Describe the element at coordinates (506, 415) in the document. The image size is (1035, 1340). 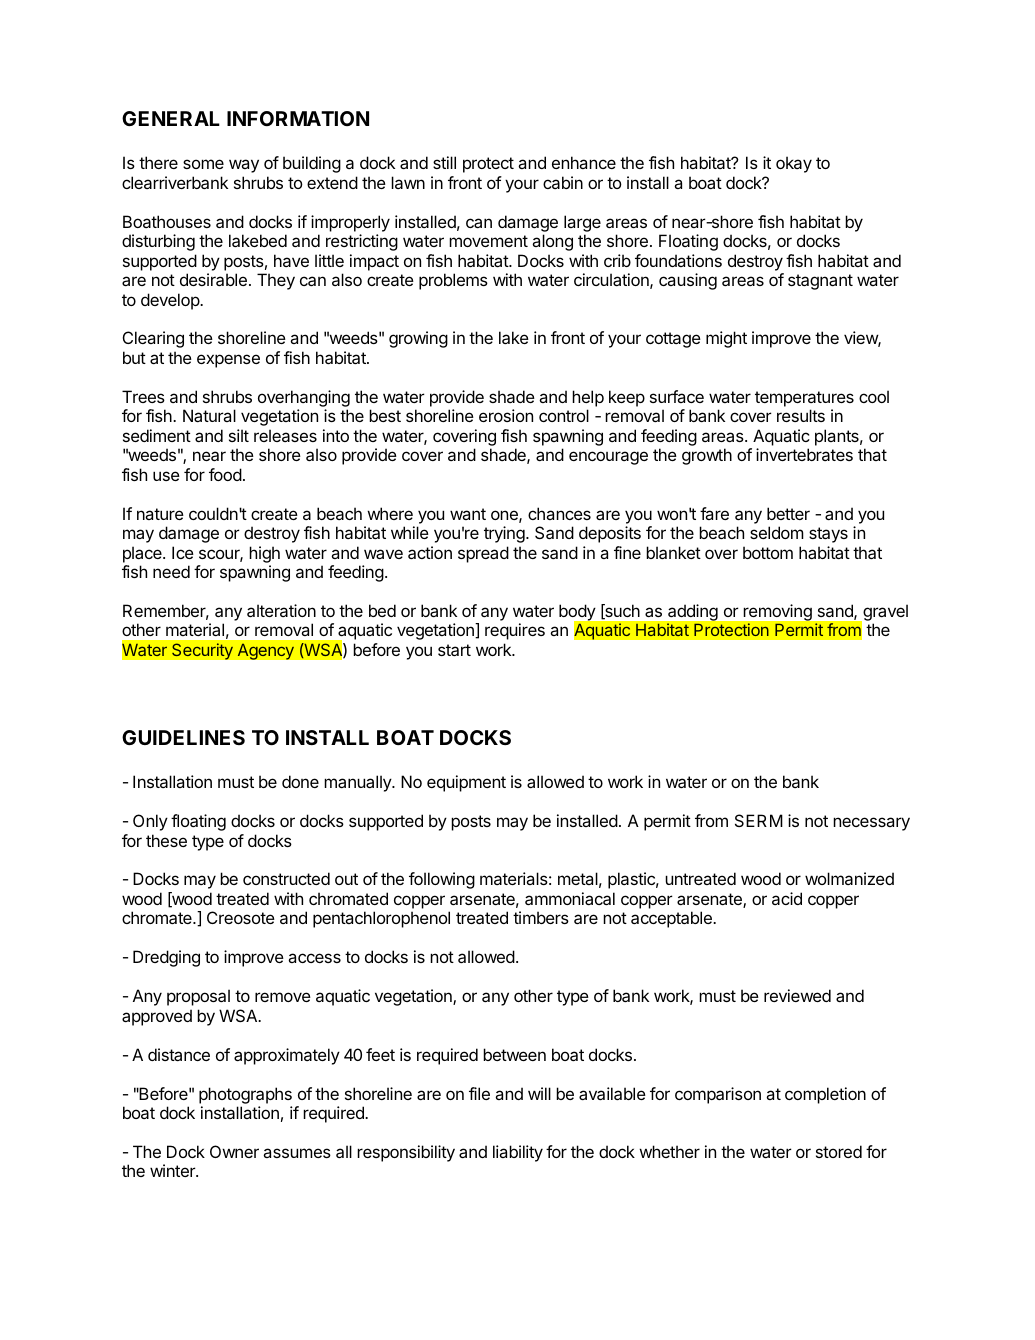
I see `erosion` at that location.
